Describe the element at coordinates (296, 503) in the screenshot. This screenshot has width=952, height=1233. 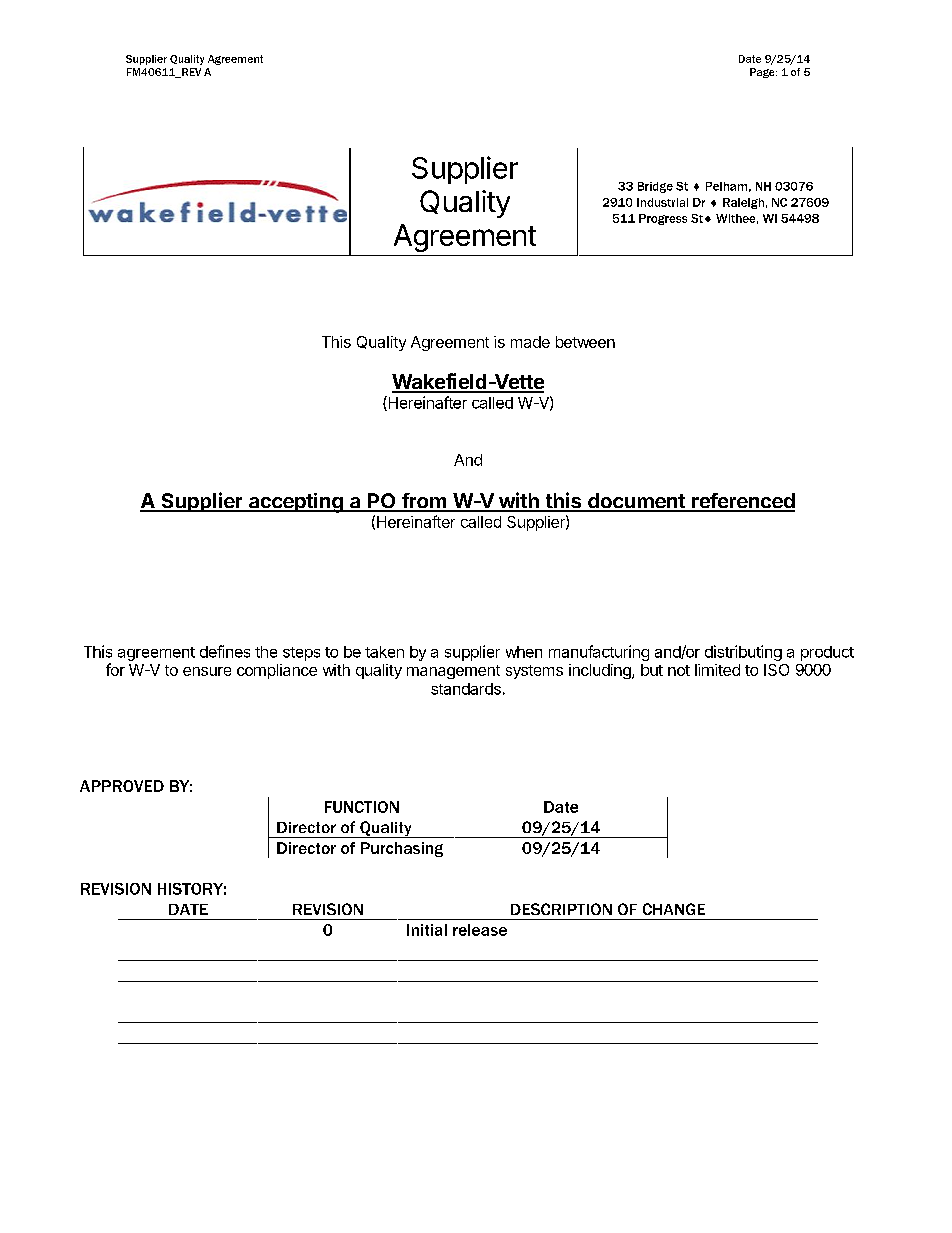
I see `accepting` at that location.
